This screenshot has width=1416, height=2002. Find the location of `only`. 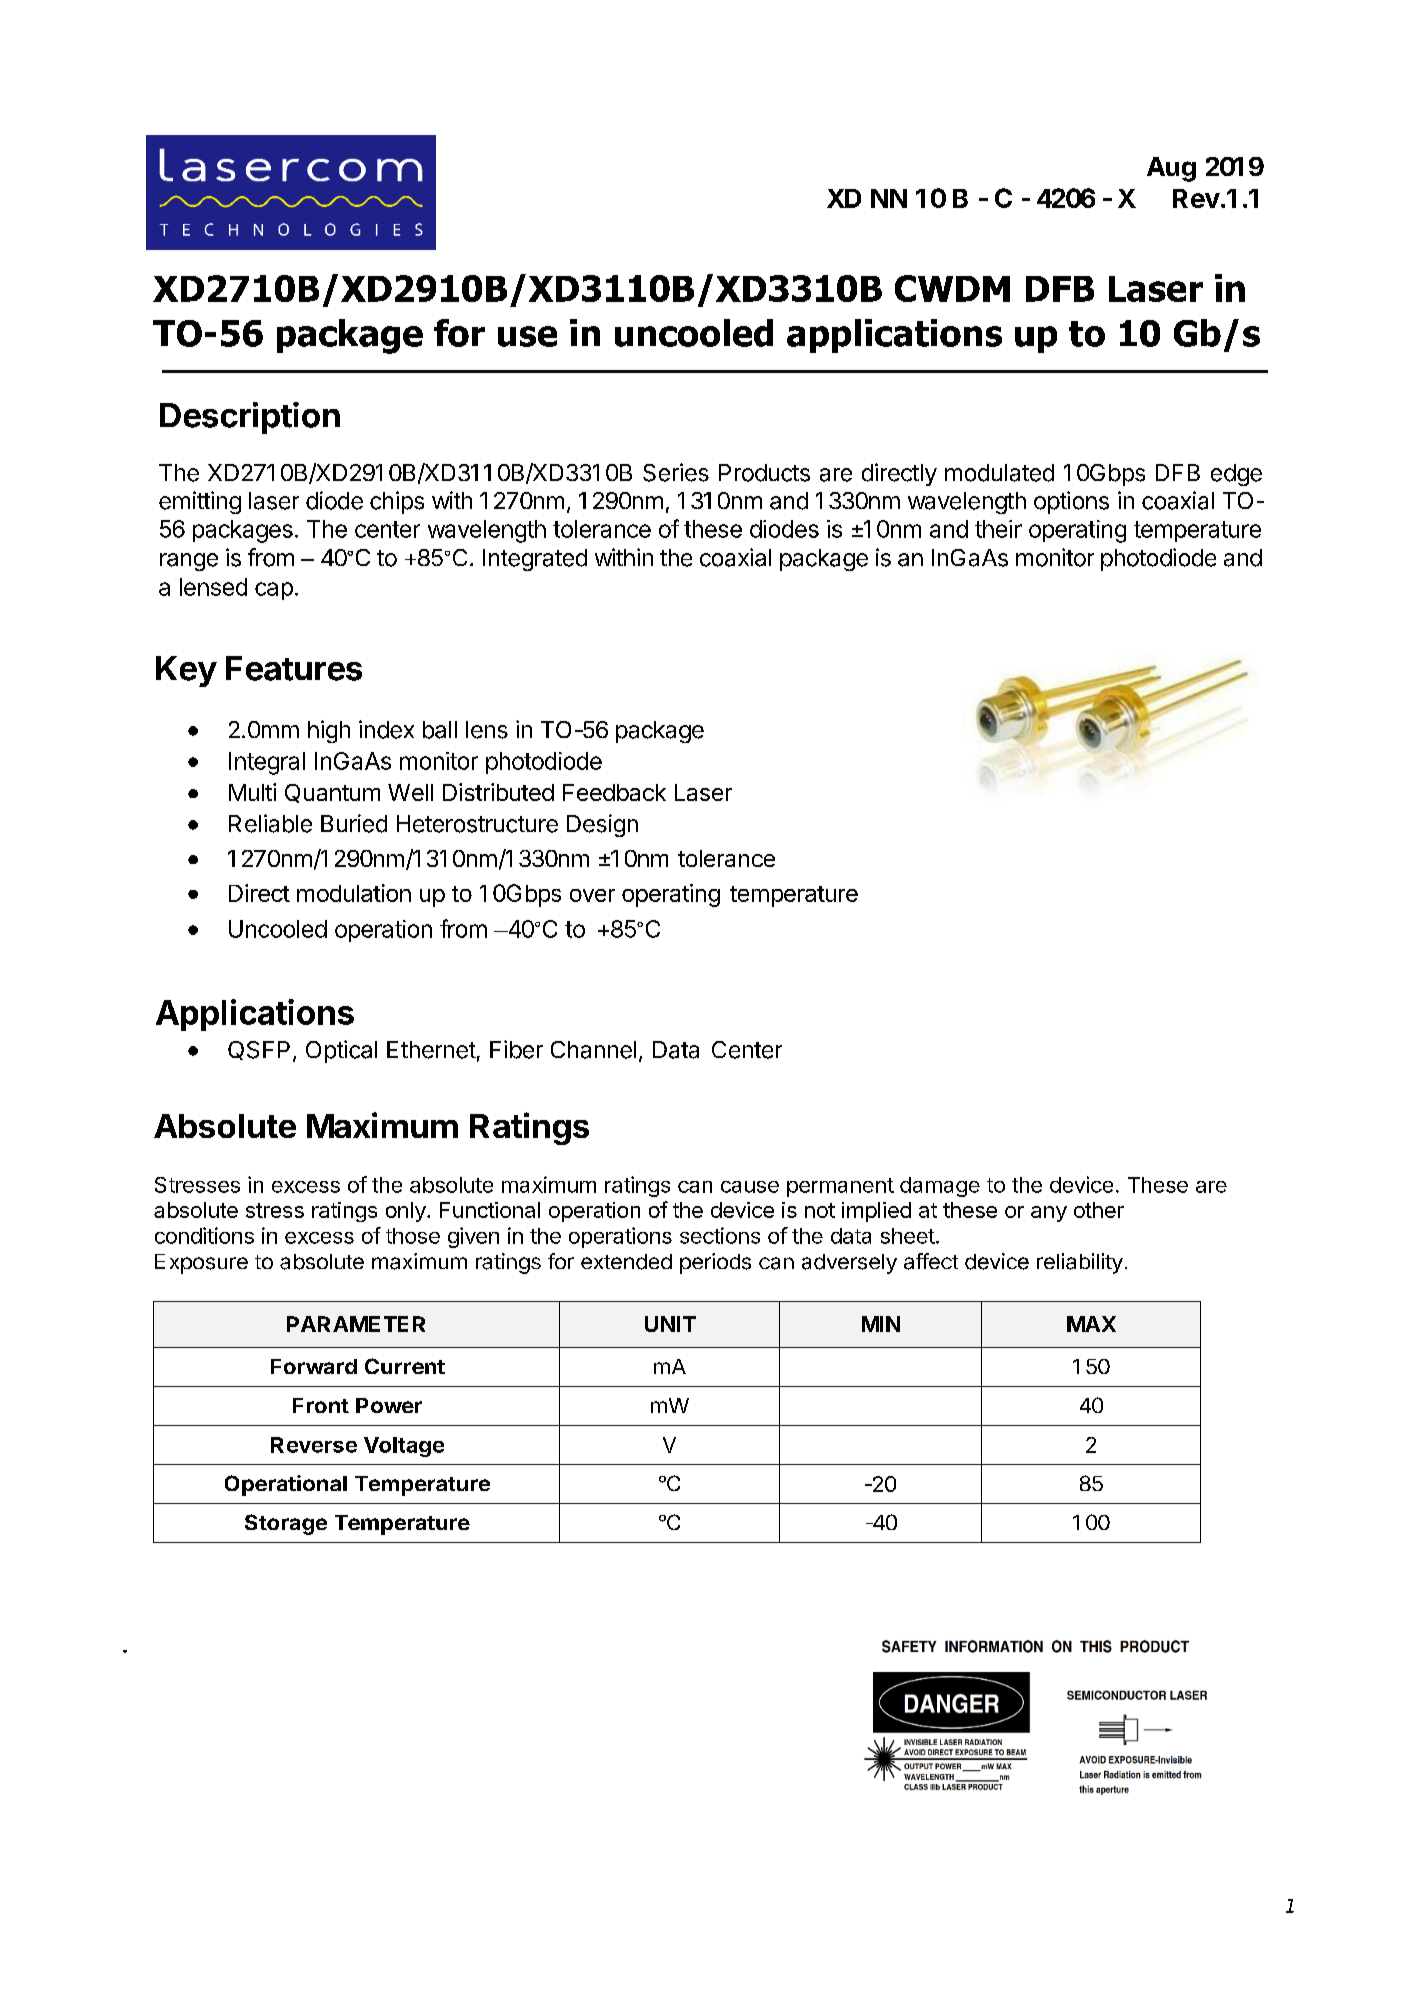

only is located at coordinates (406, 1212).
